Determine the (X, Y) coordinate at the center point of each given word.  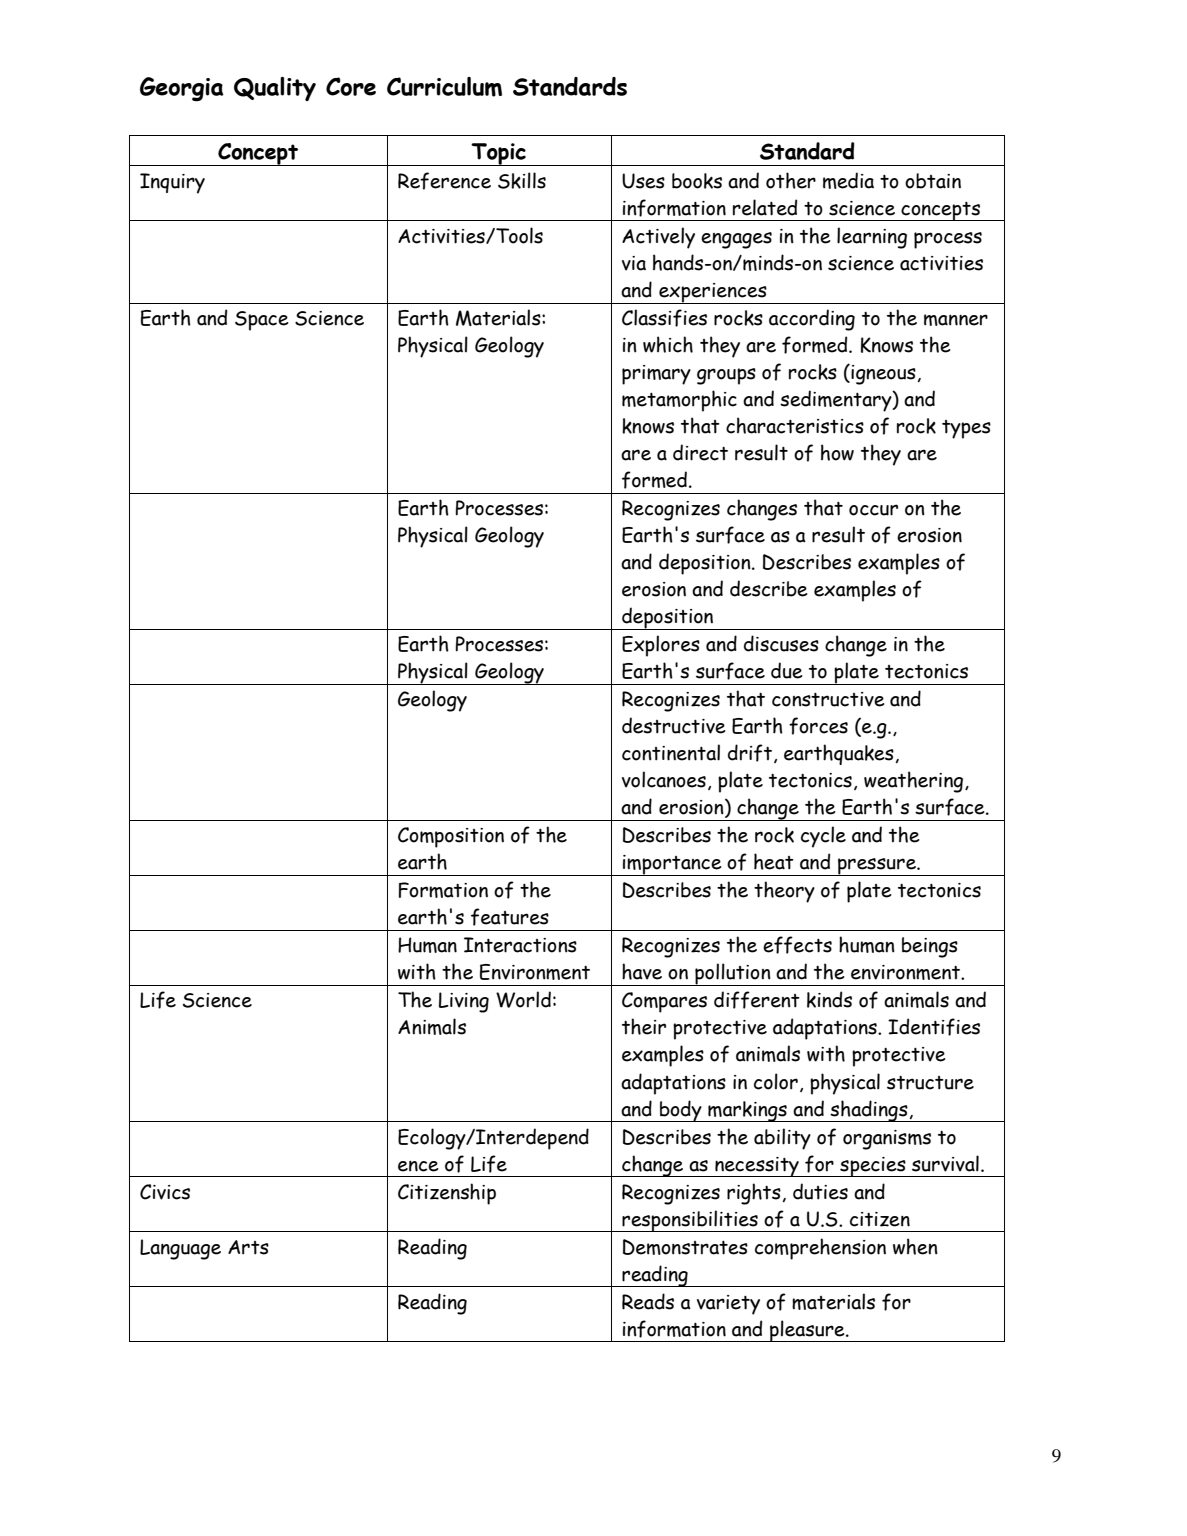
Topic (499, 154)
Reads (648, 1301)
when (915, 1246)
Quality (275, 89)
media (848, 180)
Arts (248, 1247)
